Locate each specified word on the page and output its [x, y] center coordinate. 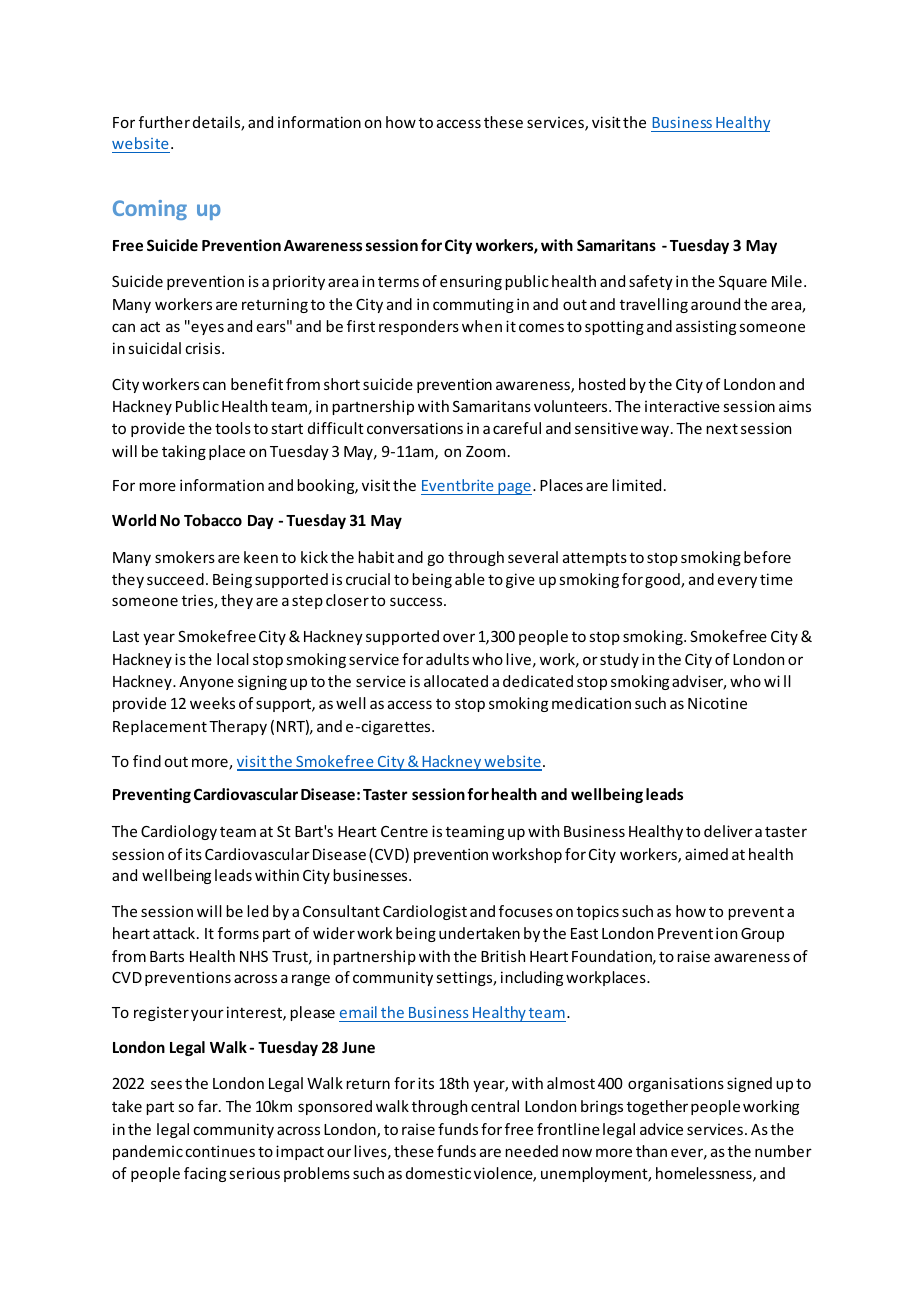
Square [743, 283]
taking [184, 452]
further [164, 122]
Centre [404, 831]
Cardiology [179, 832]
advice [661, 1129]
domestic [438, 1173]
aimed [706, 854]
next [722, 428]
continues [220, 1151]
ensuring [471, 283]
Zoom [485, 451]
